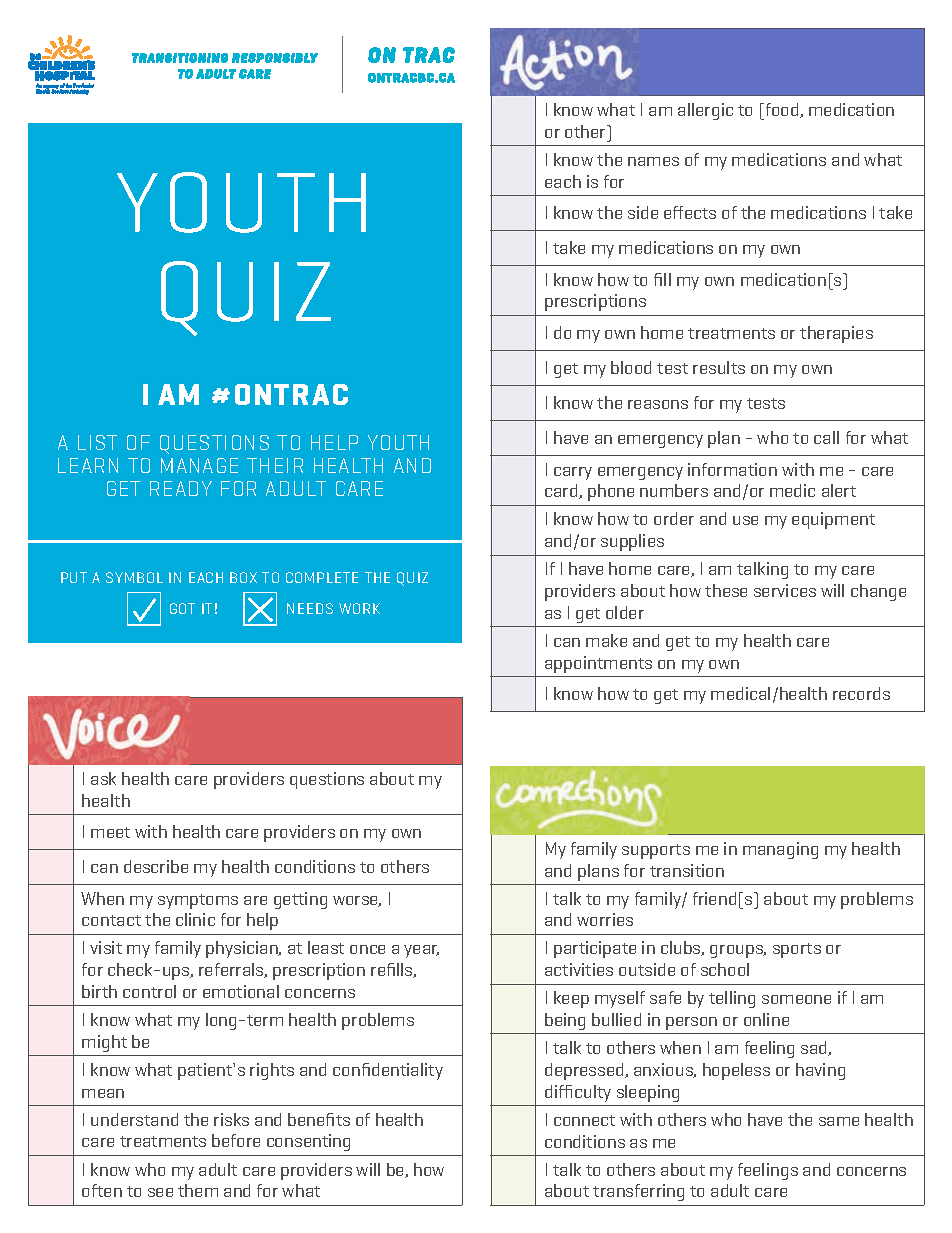  I want to click on food, so click(782, 110).
